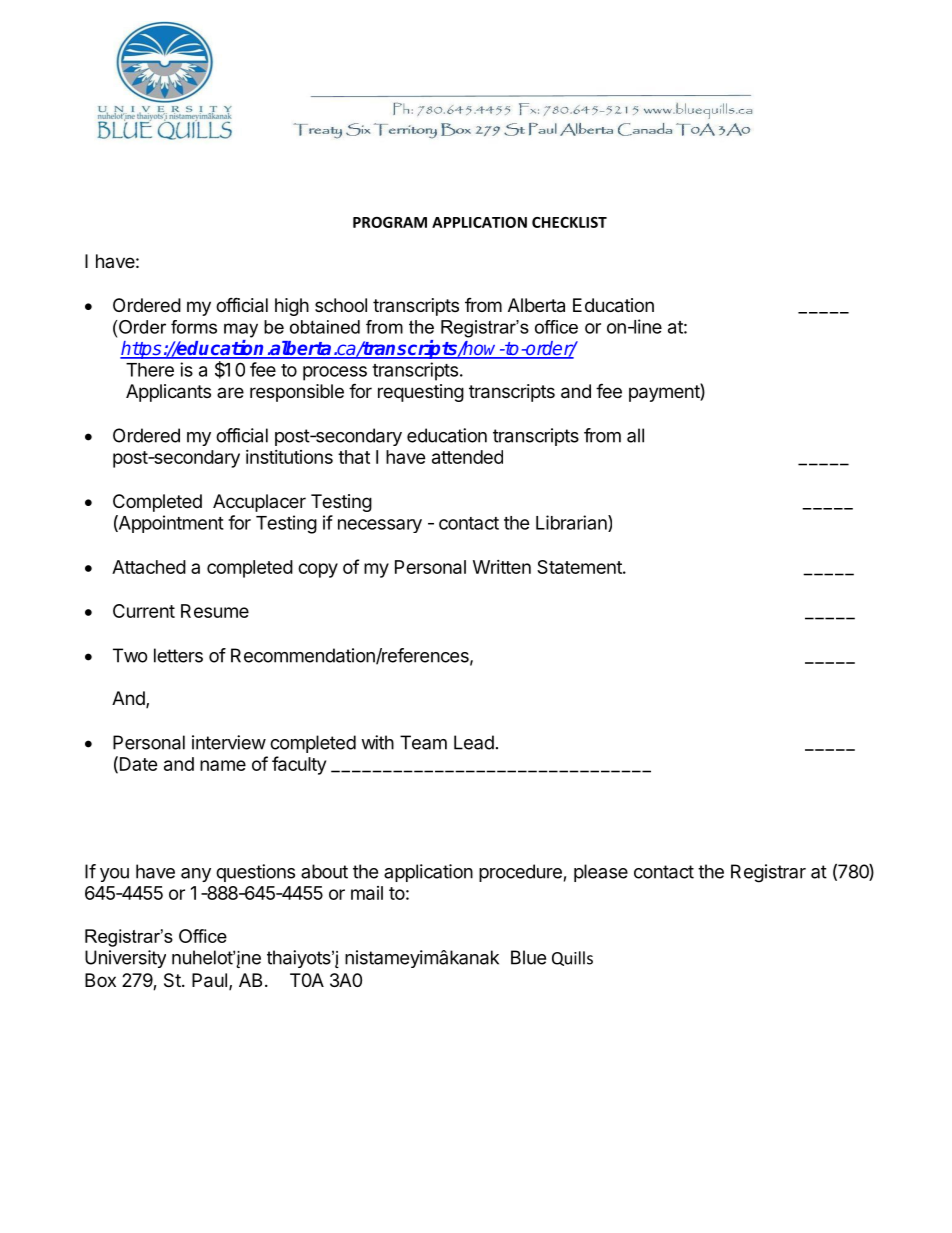 The image size is (952, 1233). I want to click on that, so click(354, 457).
